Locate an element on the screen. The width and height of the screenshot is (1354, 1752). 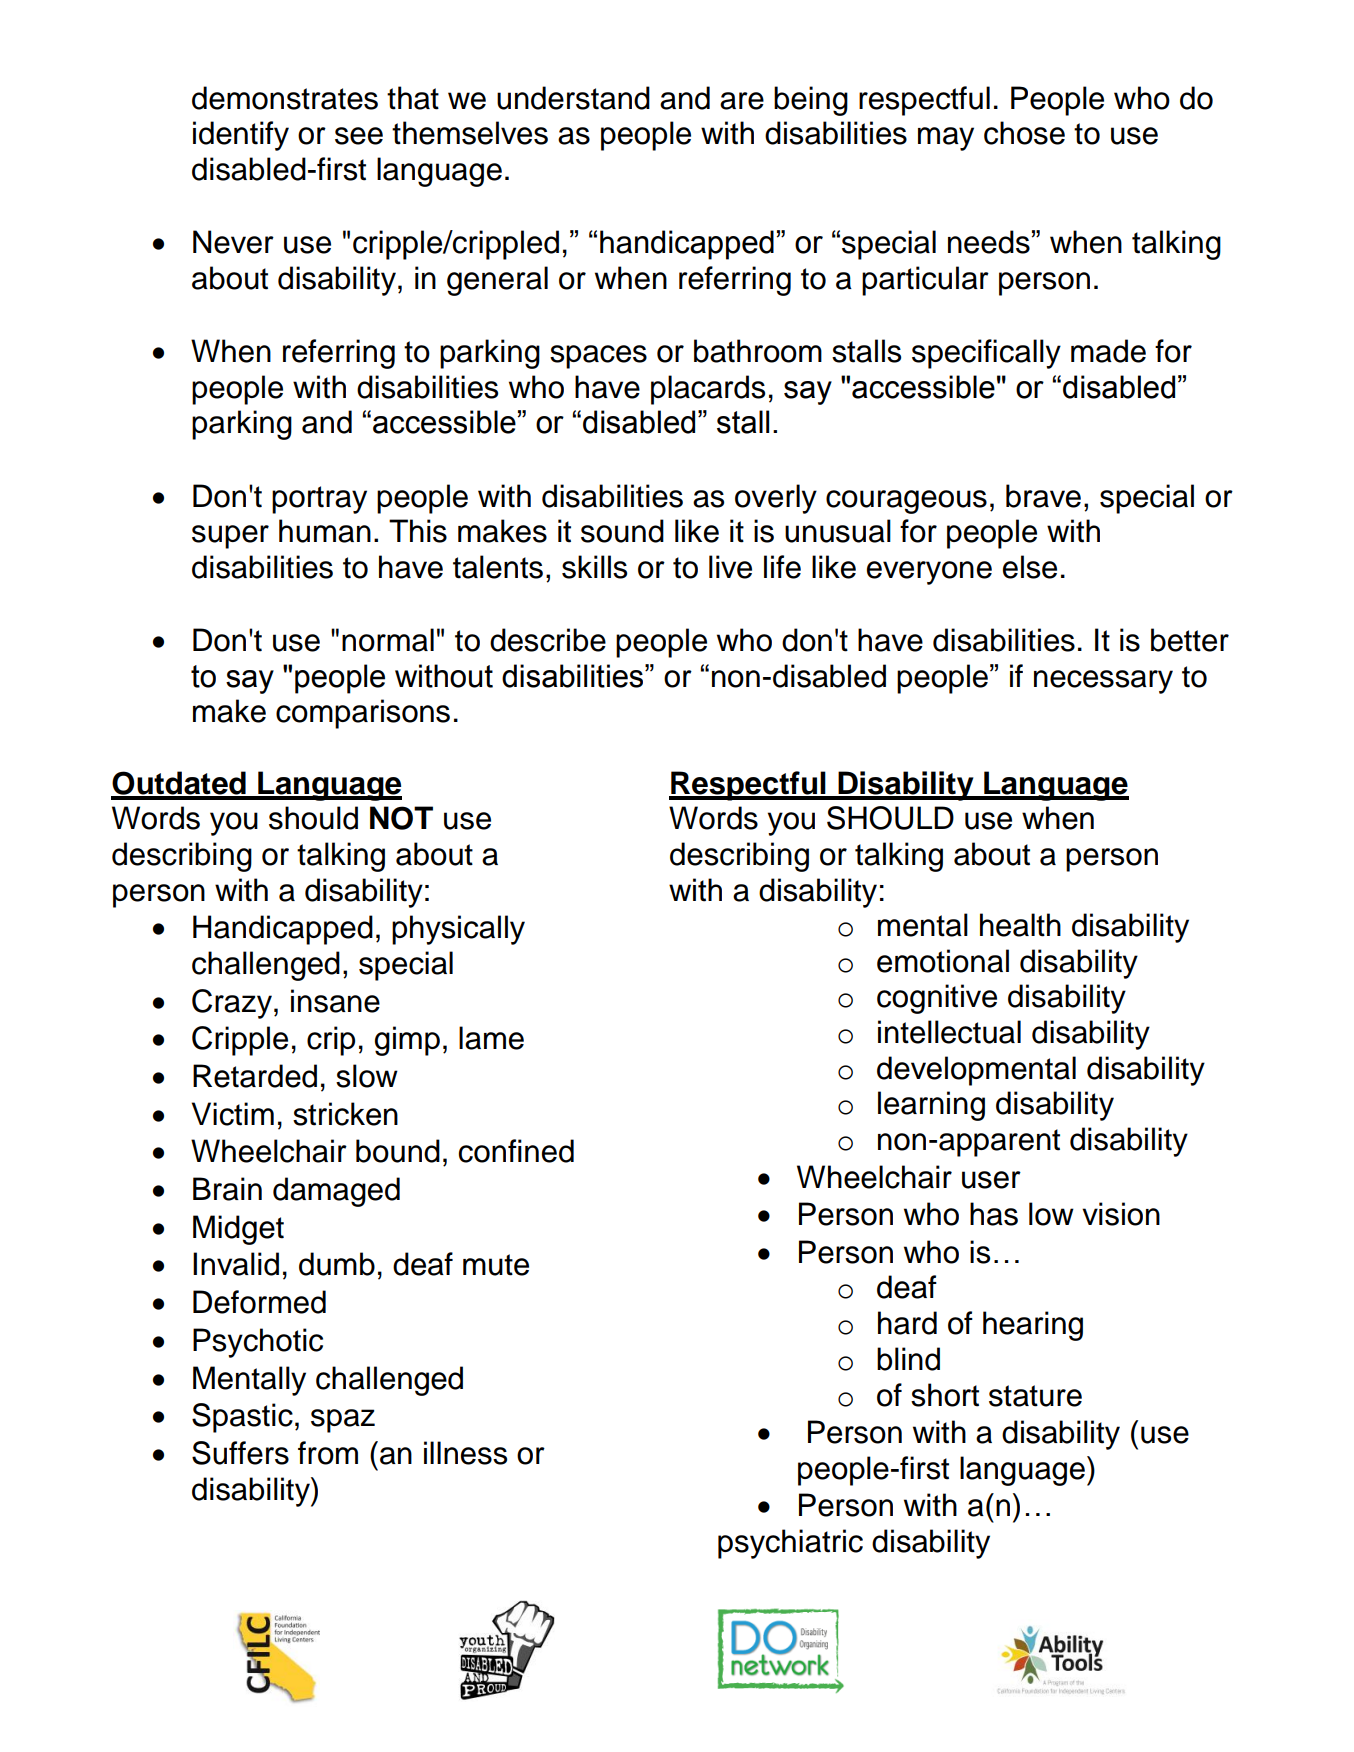
slow is located at coordinates (367, 1076).
